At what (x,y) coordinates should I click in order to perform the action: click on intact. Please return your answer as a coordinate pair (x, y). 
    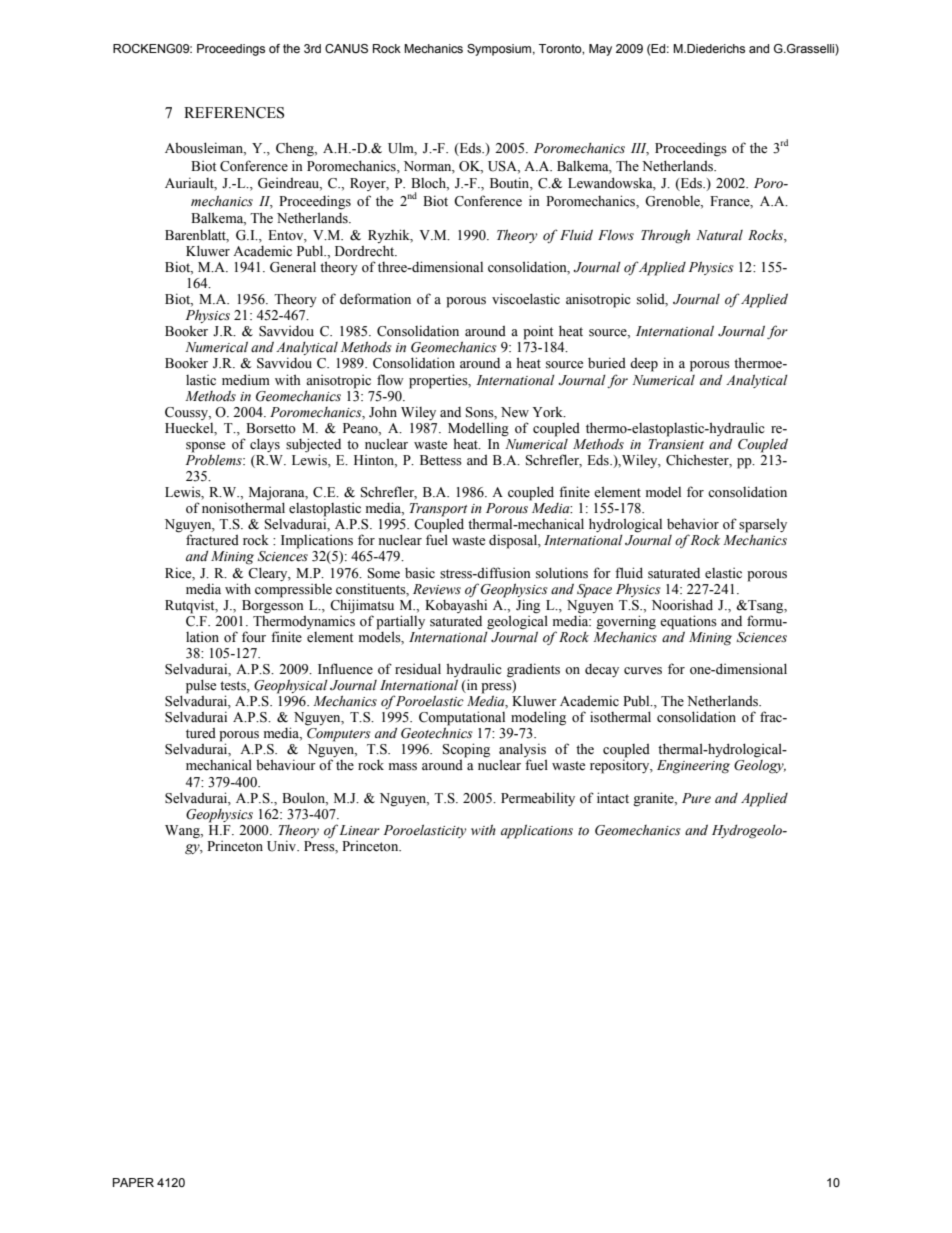
    Looking at the image, I should click on (613, 797).
